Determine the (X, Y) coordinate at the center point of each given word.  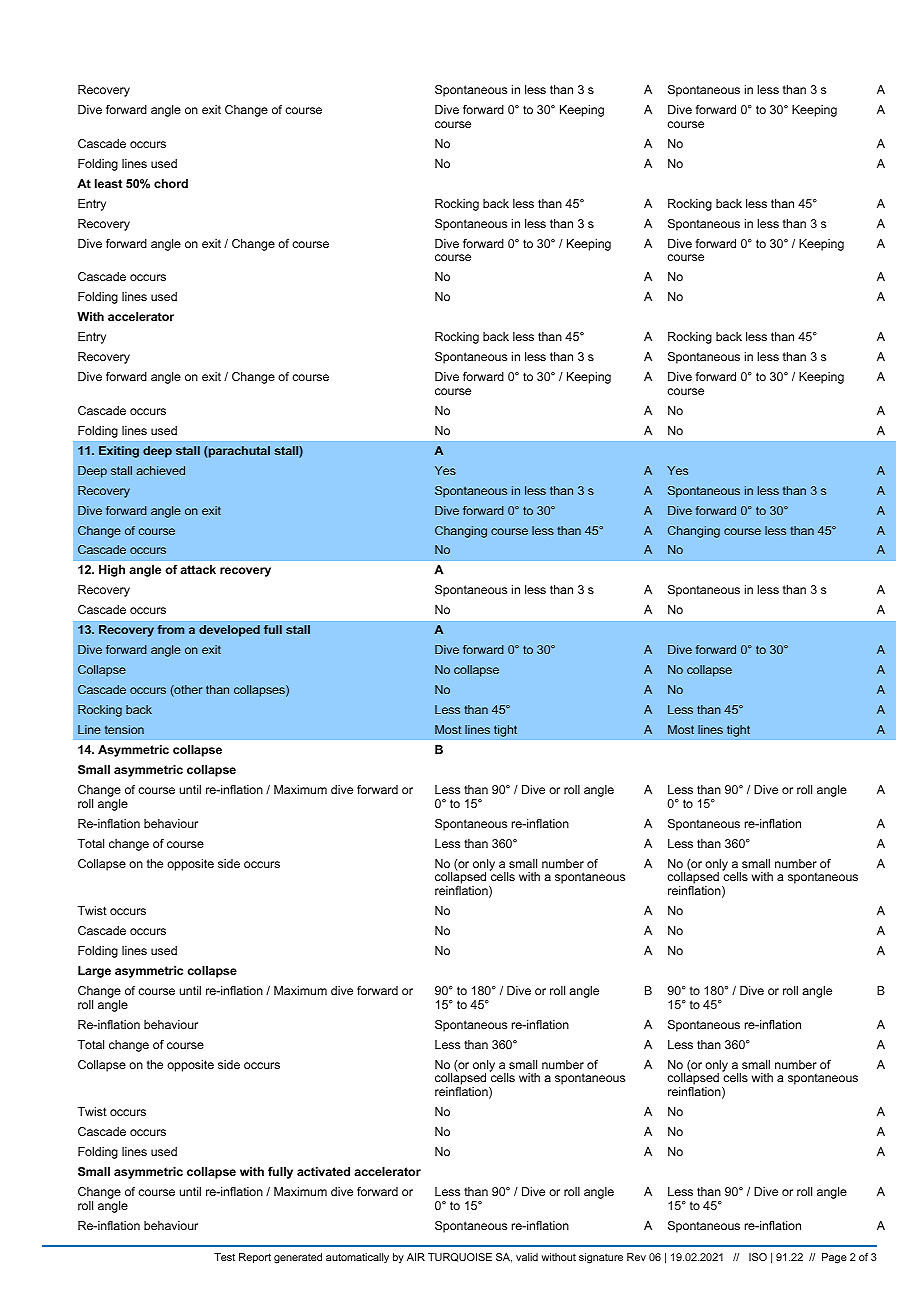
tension (124, 729)
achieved (160, 470)
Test (224, 1257)
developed (229, 631)
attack (198, 569)
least (108, 183)
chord (171, 183)
